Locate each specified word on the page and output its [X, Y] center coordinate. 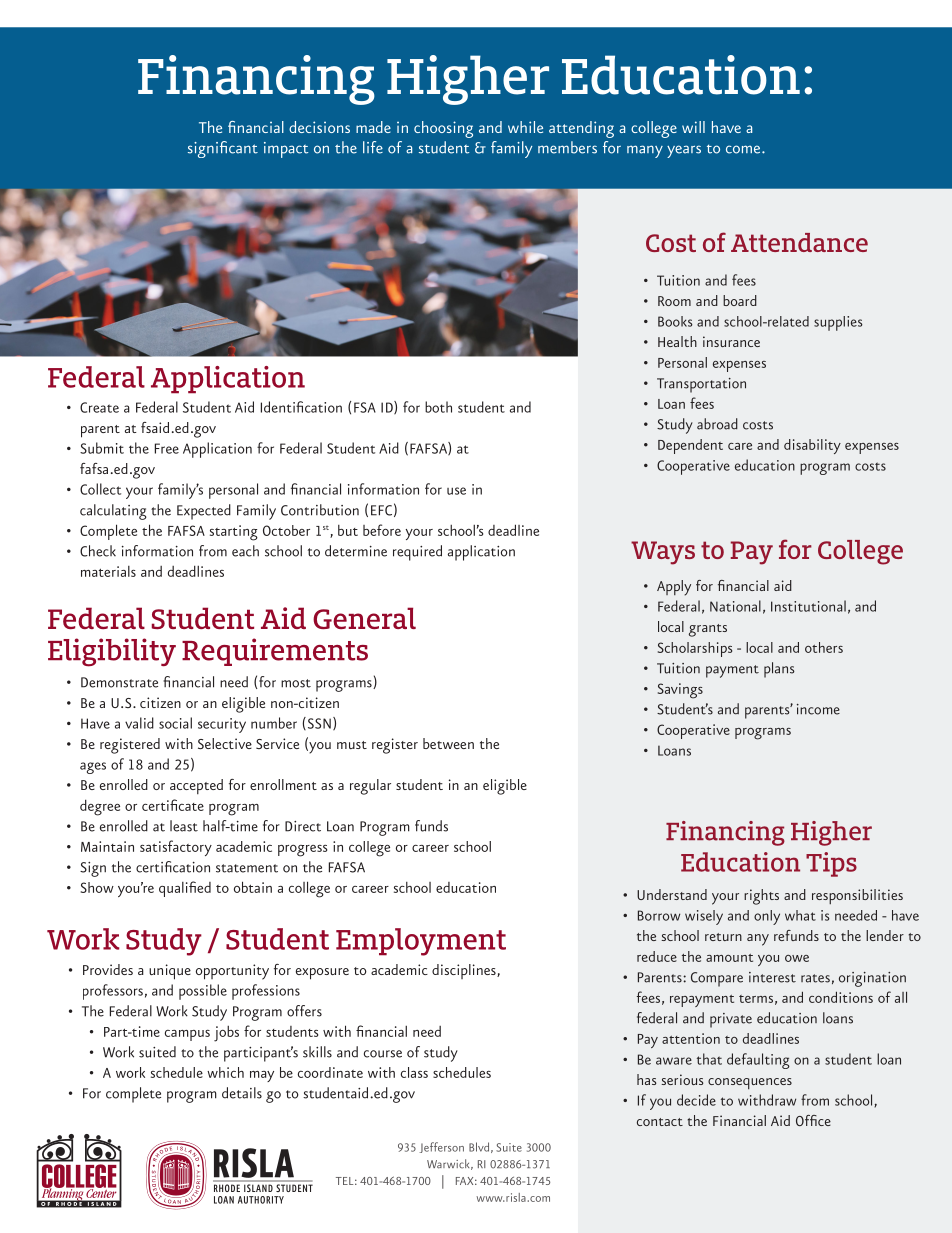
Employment [421, 942]
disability [812, 446]
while [525, 127]
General [364, 618]
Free [167, 448]
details [242, 1093]
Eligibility [112, 652]
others [824, 647]
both [438, 407]
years [684, 151]
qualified [185, 889]
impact [286, 150]
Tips [831, 864]
